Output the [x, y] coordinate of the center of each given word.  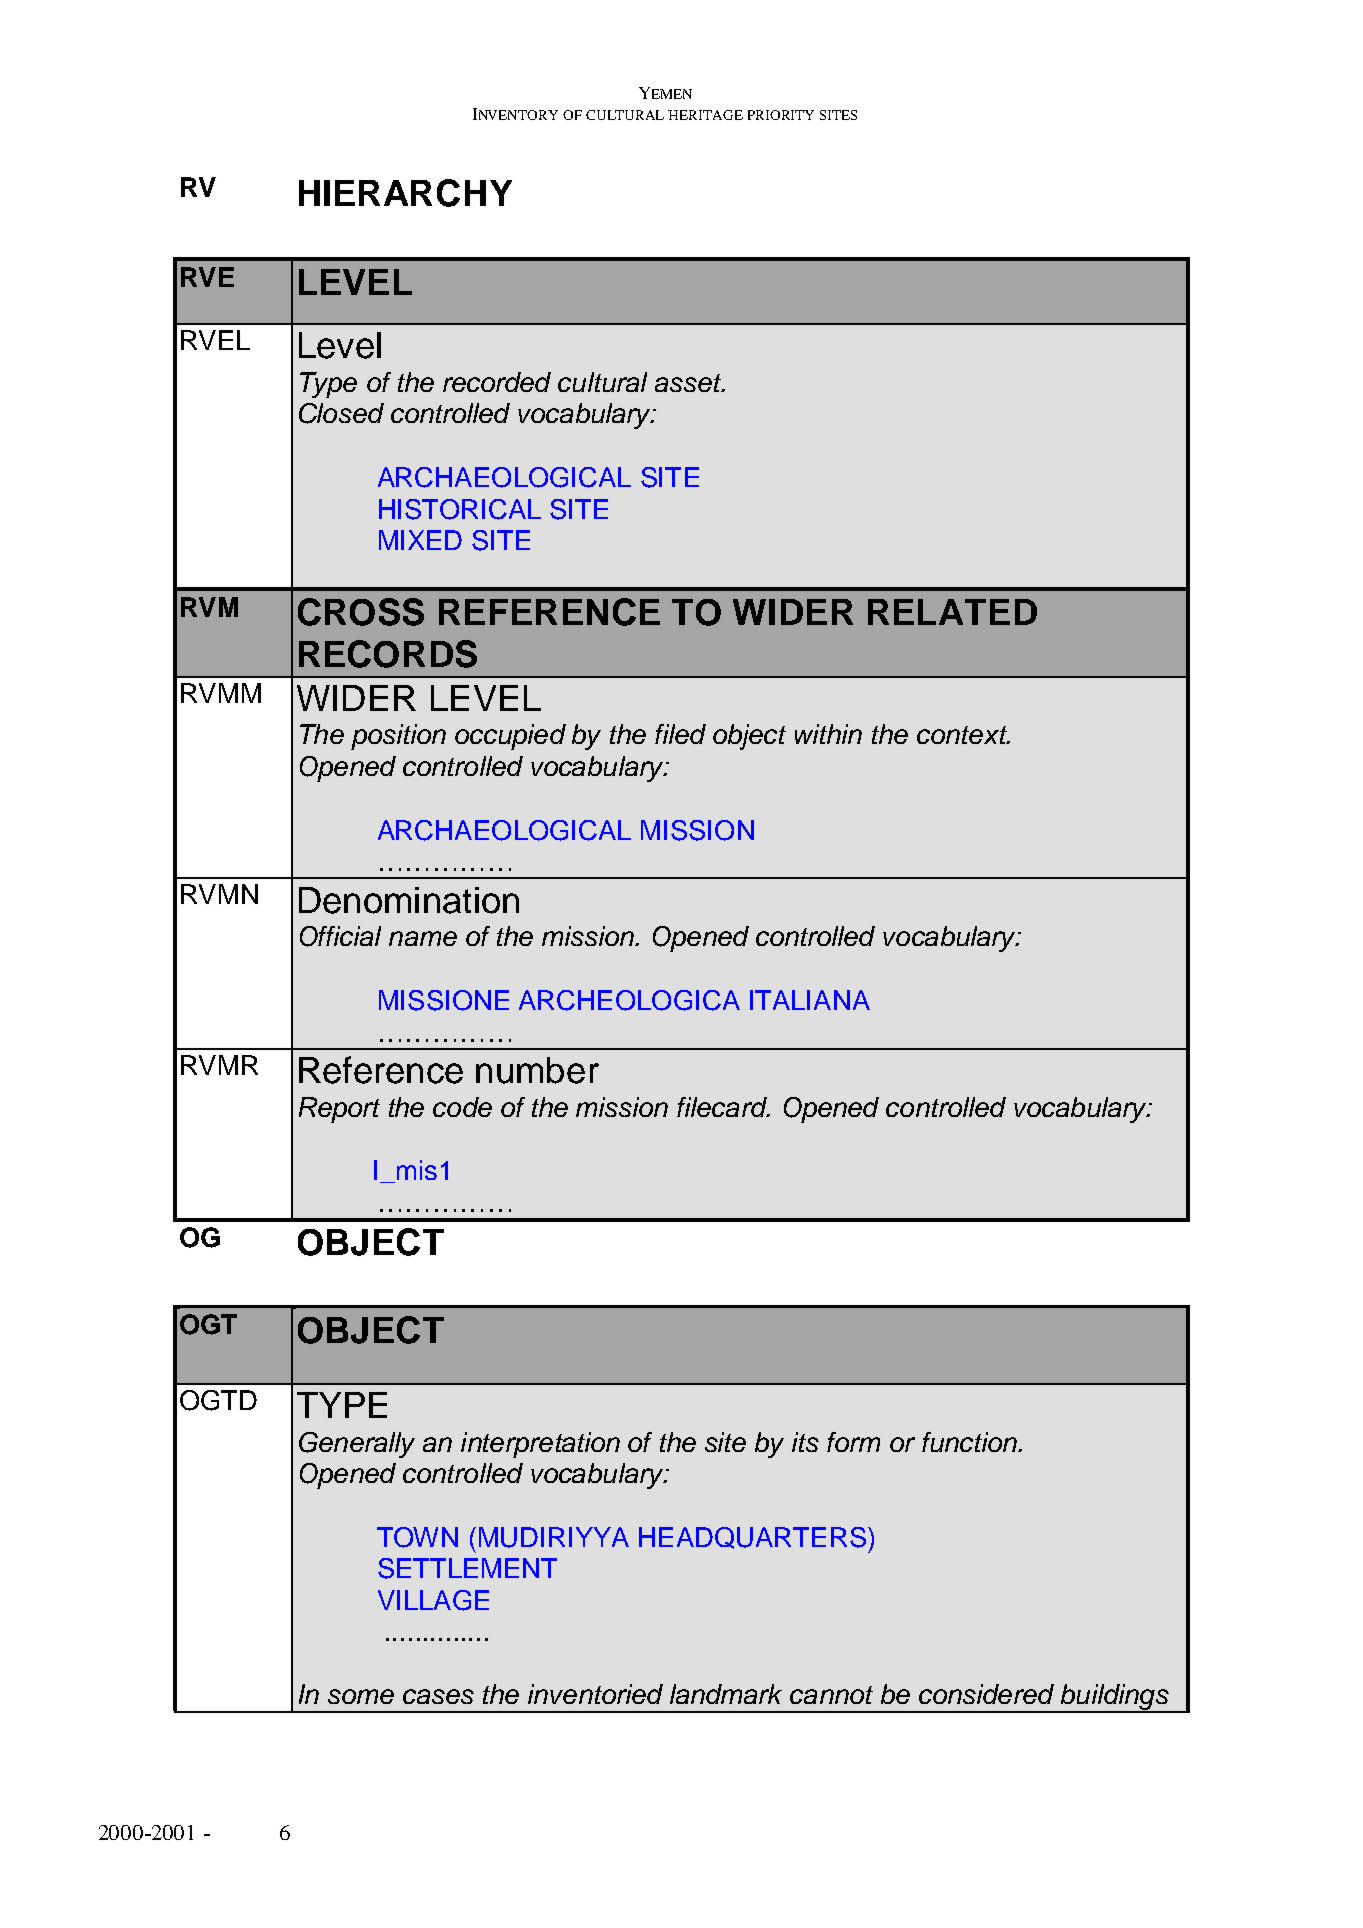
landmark [726, 1694]
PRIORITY [781, 115]
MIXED [420, 540]
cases [438, 1696]
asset [689, 383]
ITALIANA [810, 1000]
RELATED [952, 612]
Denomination [409, 900]
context [963, 735]
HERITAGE [705, 115]
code [462, 1107]
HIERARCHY [405, 193]
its [805, 1442]
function [970, 1442]
